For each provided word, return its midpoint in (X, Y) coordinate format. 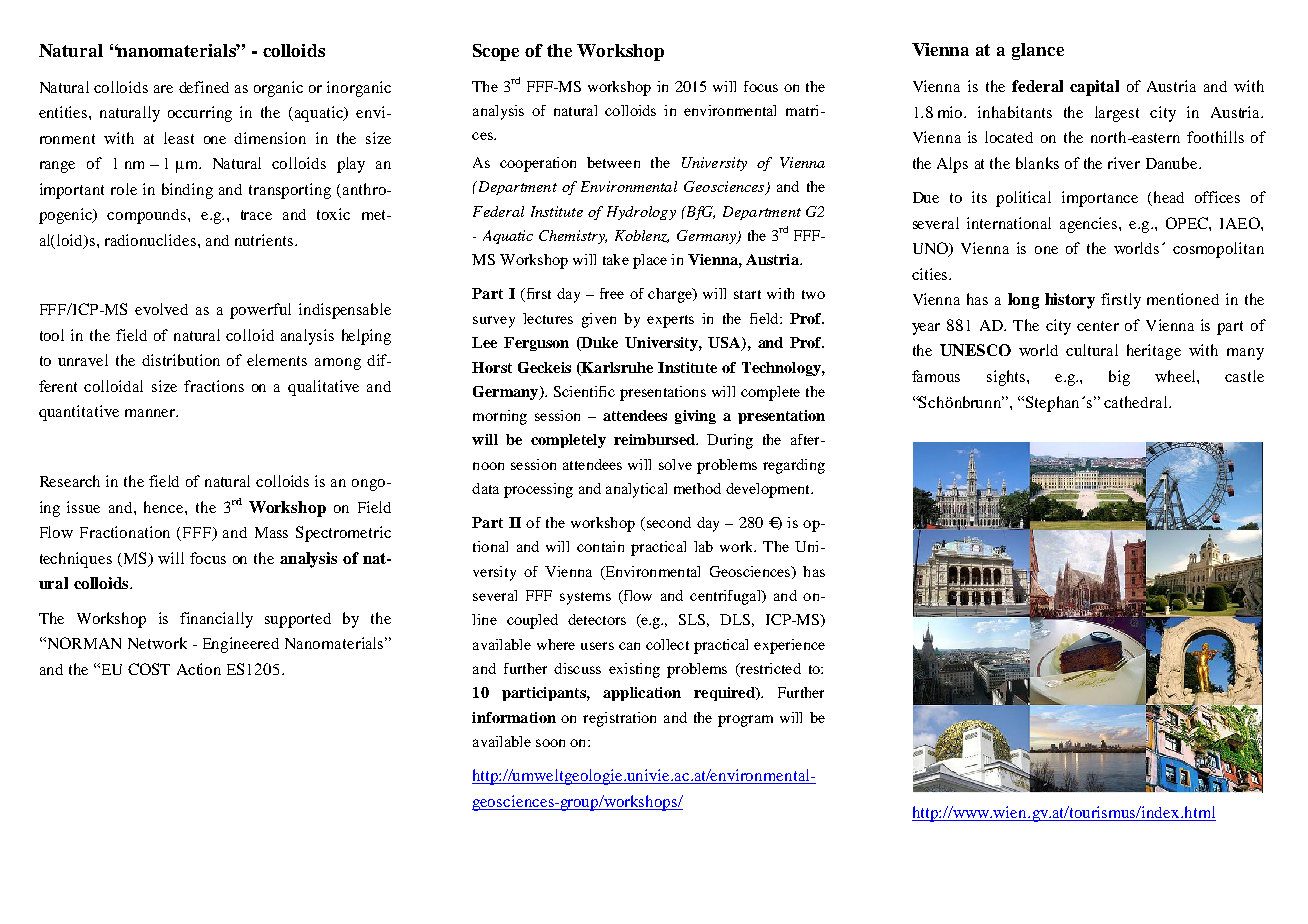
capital (1094, 88)
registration (619, 719)
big (1119, 378)
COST (149, 669)
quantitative (79, 413)
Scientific (584, 391)
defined (204, 87)
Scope (496, 52)
